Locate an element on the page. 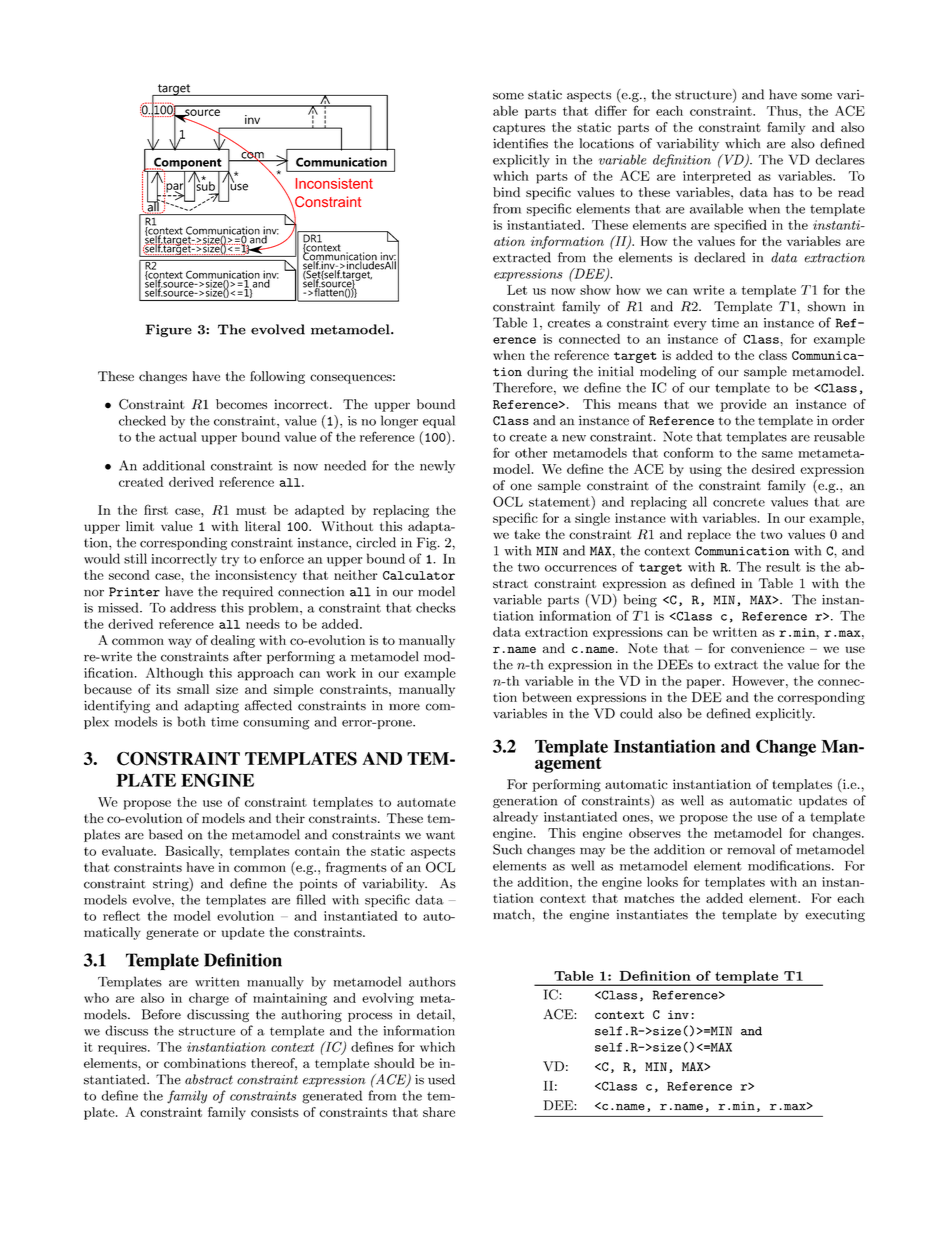 The height and width of the page is (1233, 952). Figure is located at coordinates (169, 330).
